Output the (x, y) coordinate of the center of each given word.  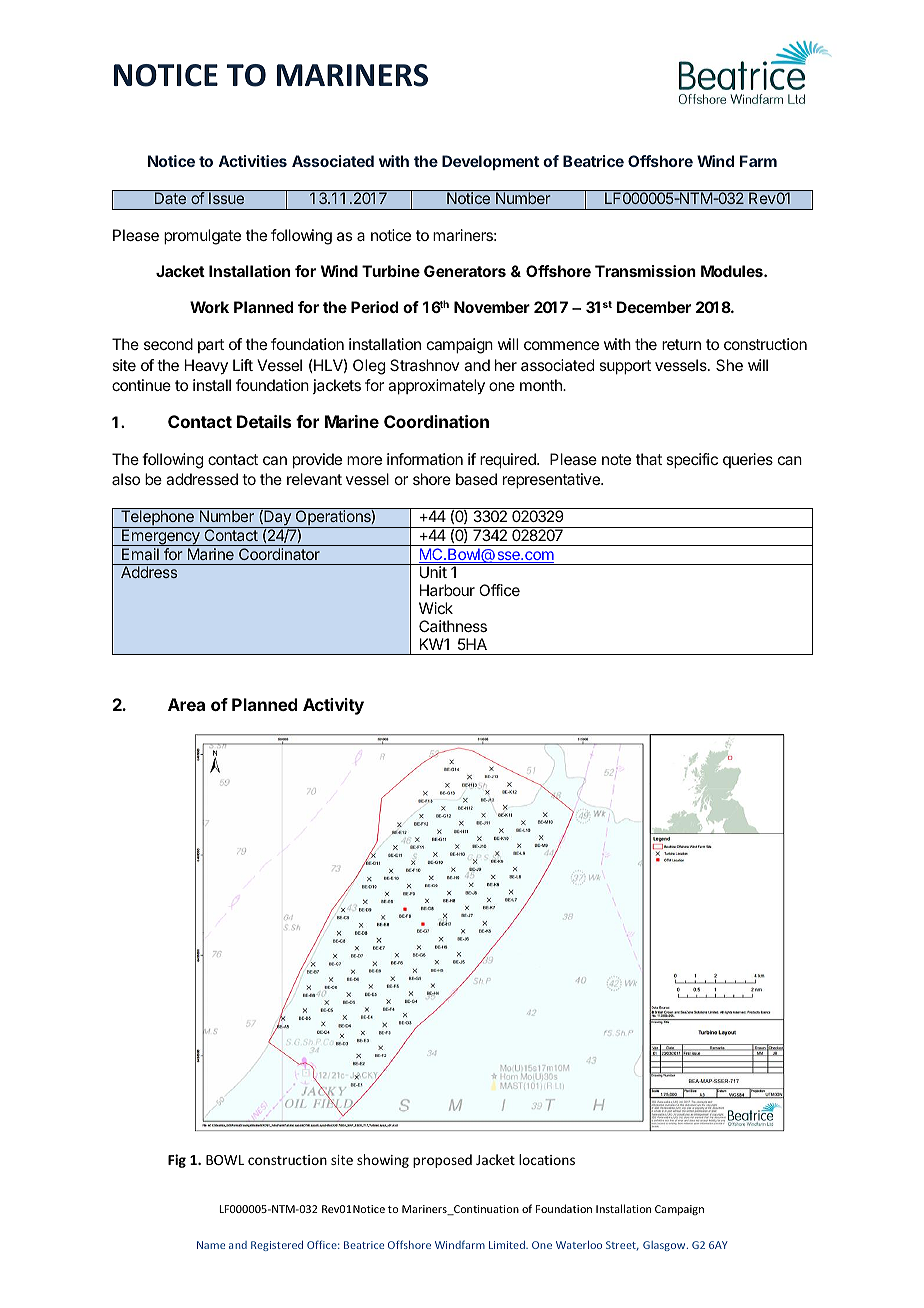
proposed (442, 1161)
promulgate (202, 237)
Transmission (645, 271)
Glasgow (665, 1246)
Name (211, 1245)
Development (490, 162)
